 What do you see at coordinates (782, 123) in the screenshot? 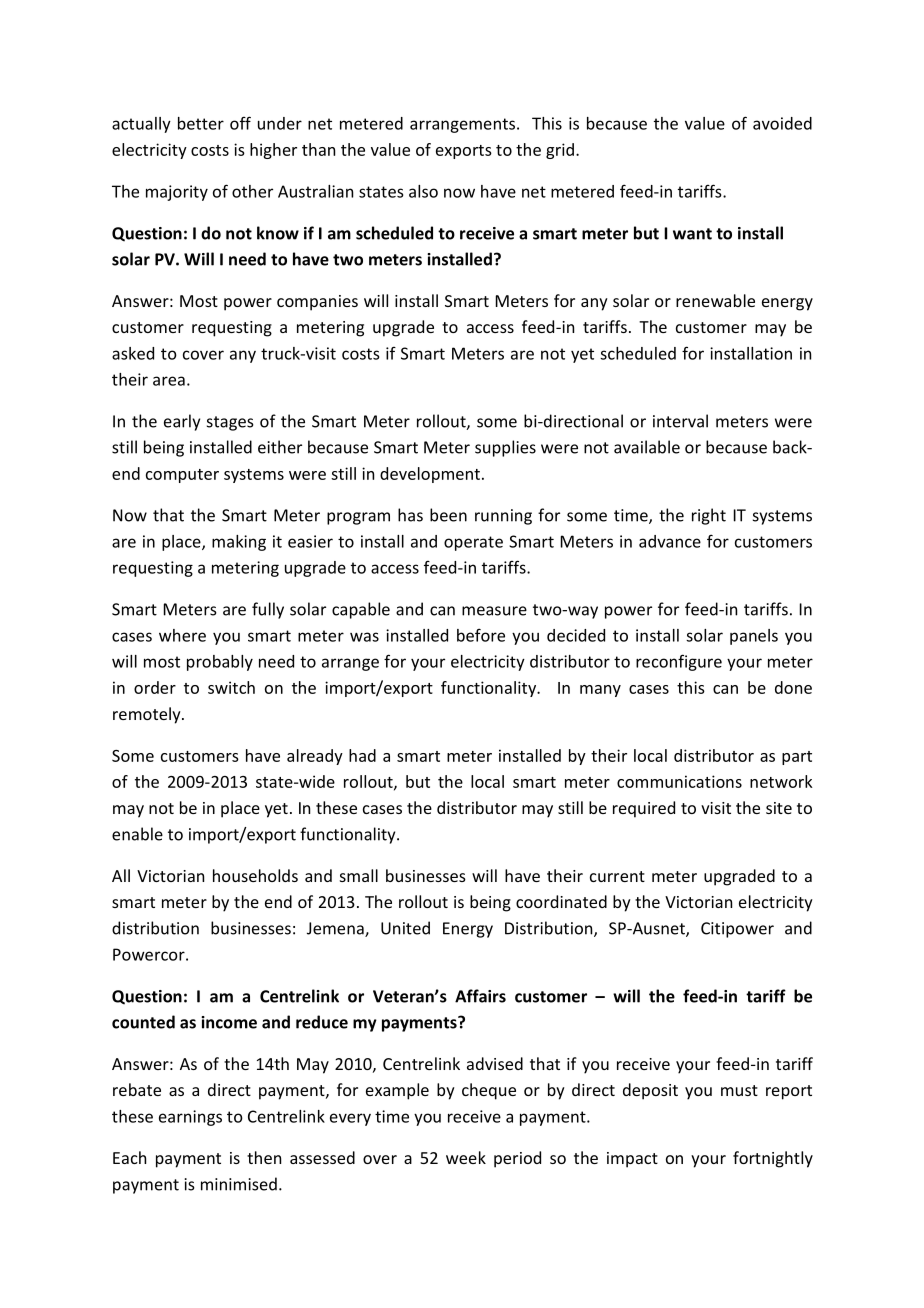
I see `avoided` at bounding box center [782, 123].
